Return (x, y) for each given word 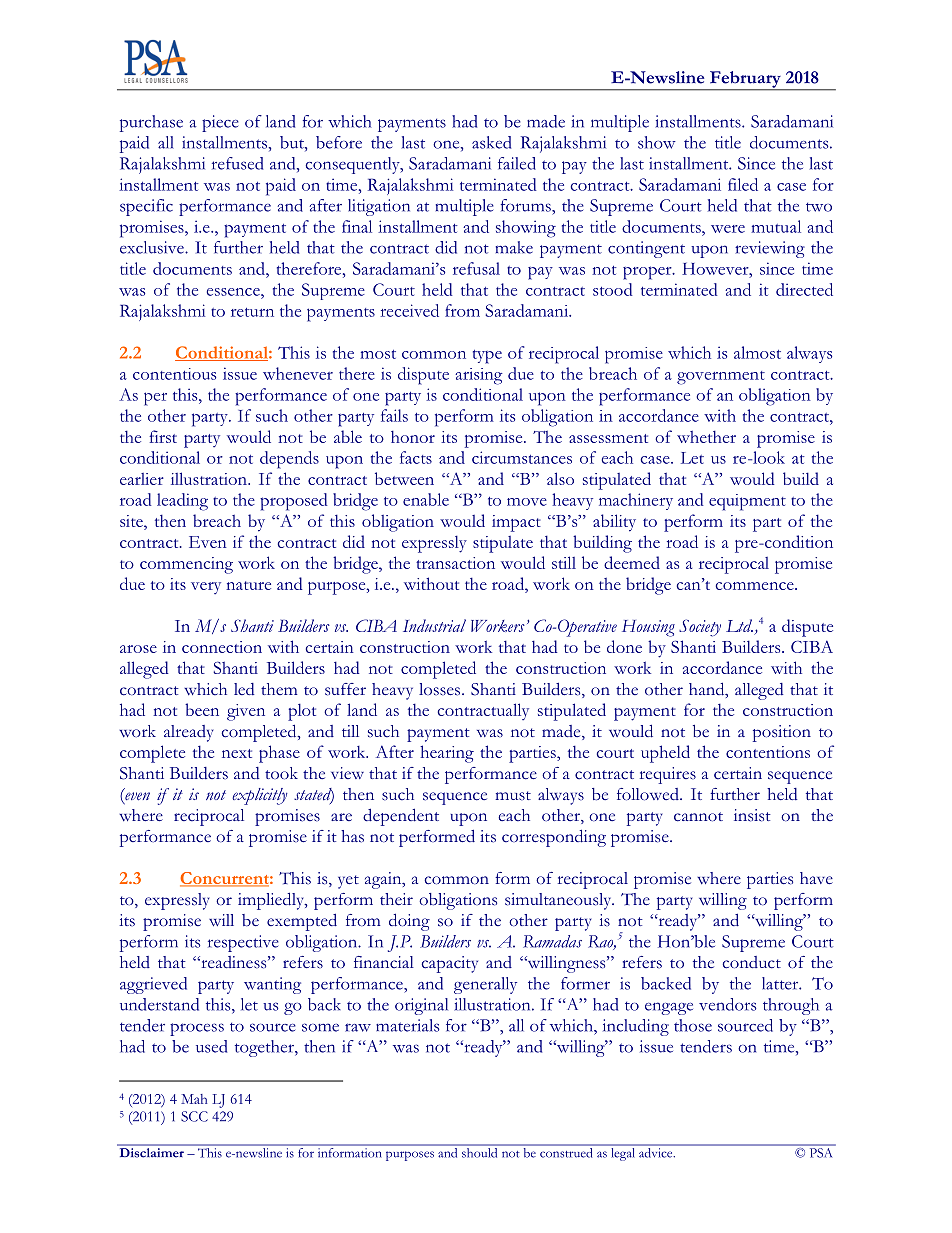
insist (752, 815)
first (163, 436)
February (745, 80)
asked (491, 142)
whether (706, 436)
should (479, 1152)
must (513, 796)
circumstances (522, 457)
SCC (194, 1116)
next (237, 753)
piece (220, 123)
